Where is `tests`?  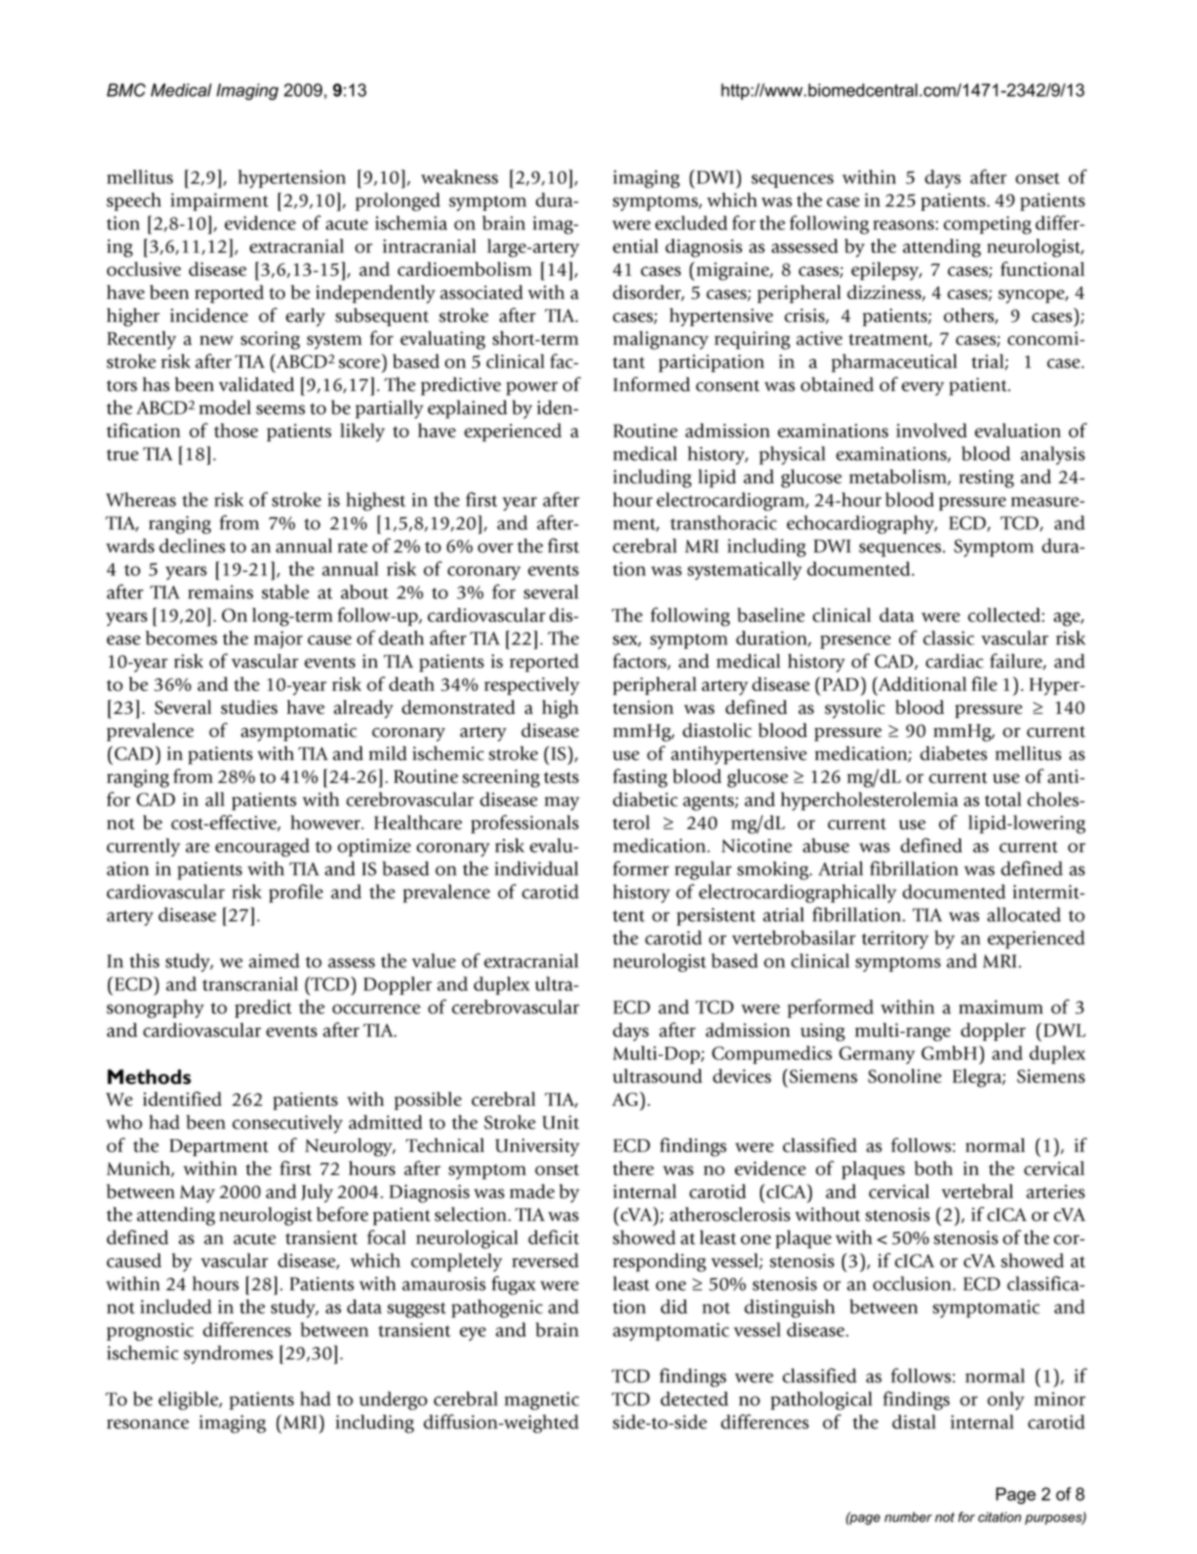
tests is located at coordinates (561, 778).
